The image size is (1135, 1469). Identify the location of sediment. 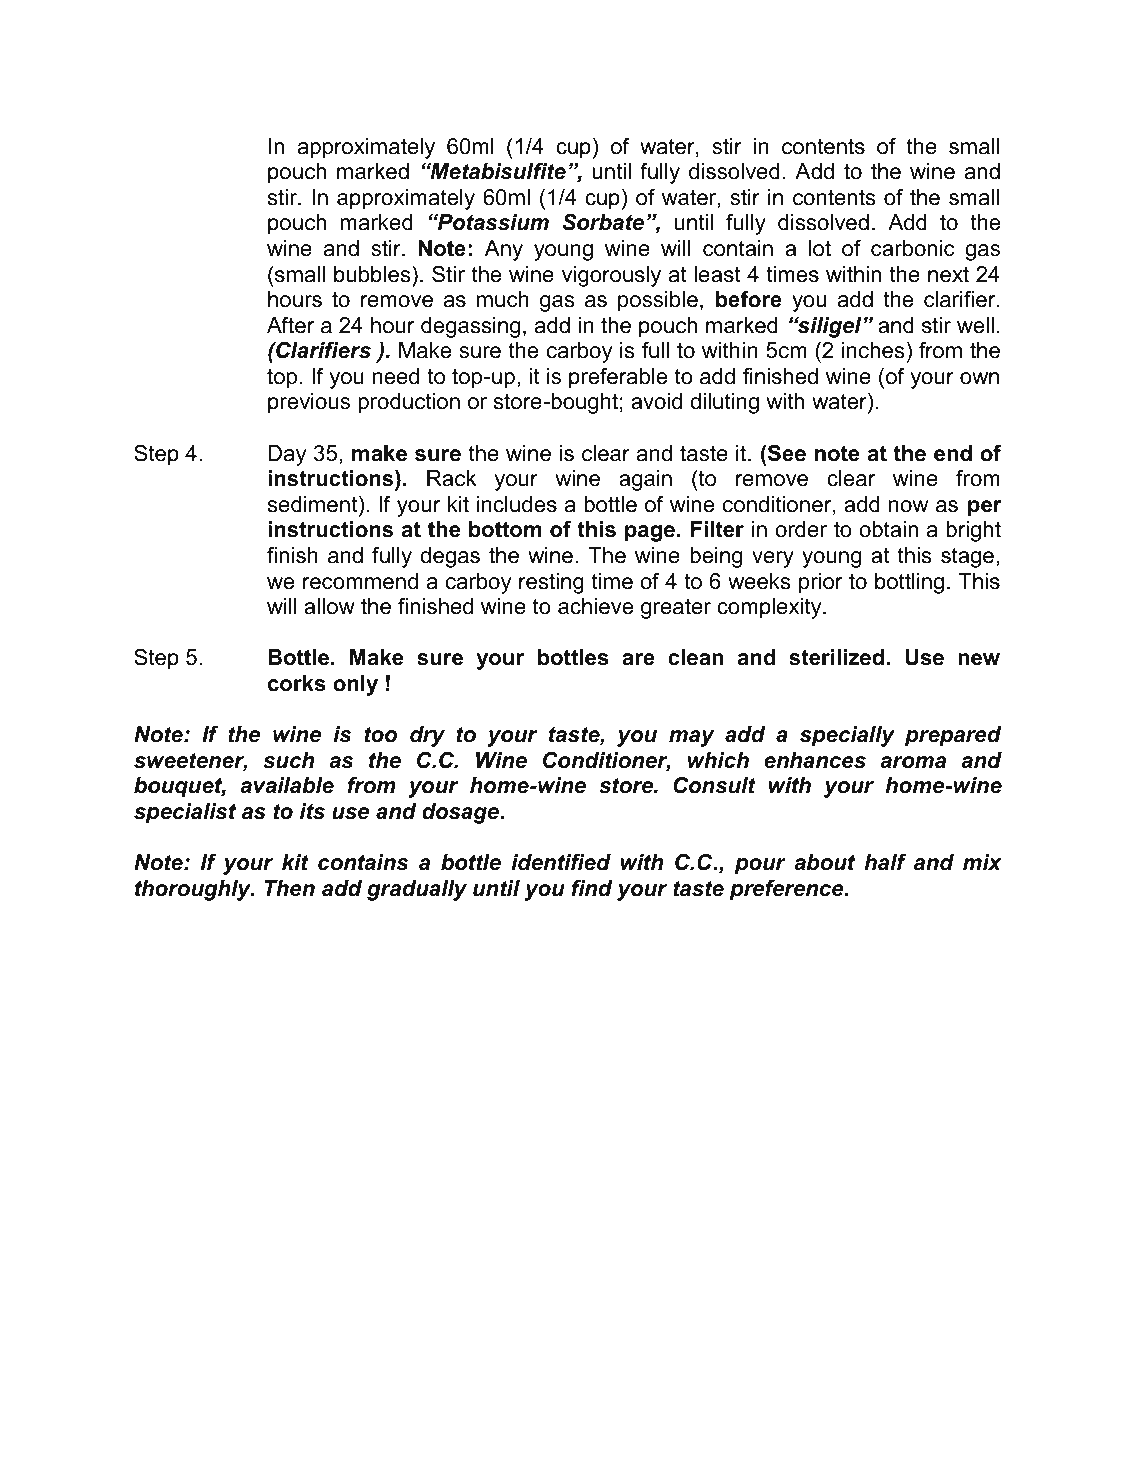
(314, 504).
